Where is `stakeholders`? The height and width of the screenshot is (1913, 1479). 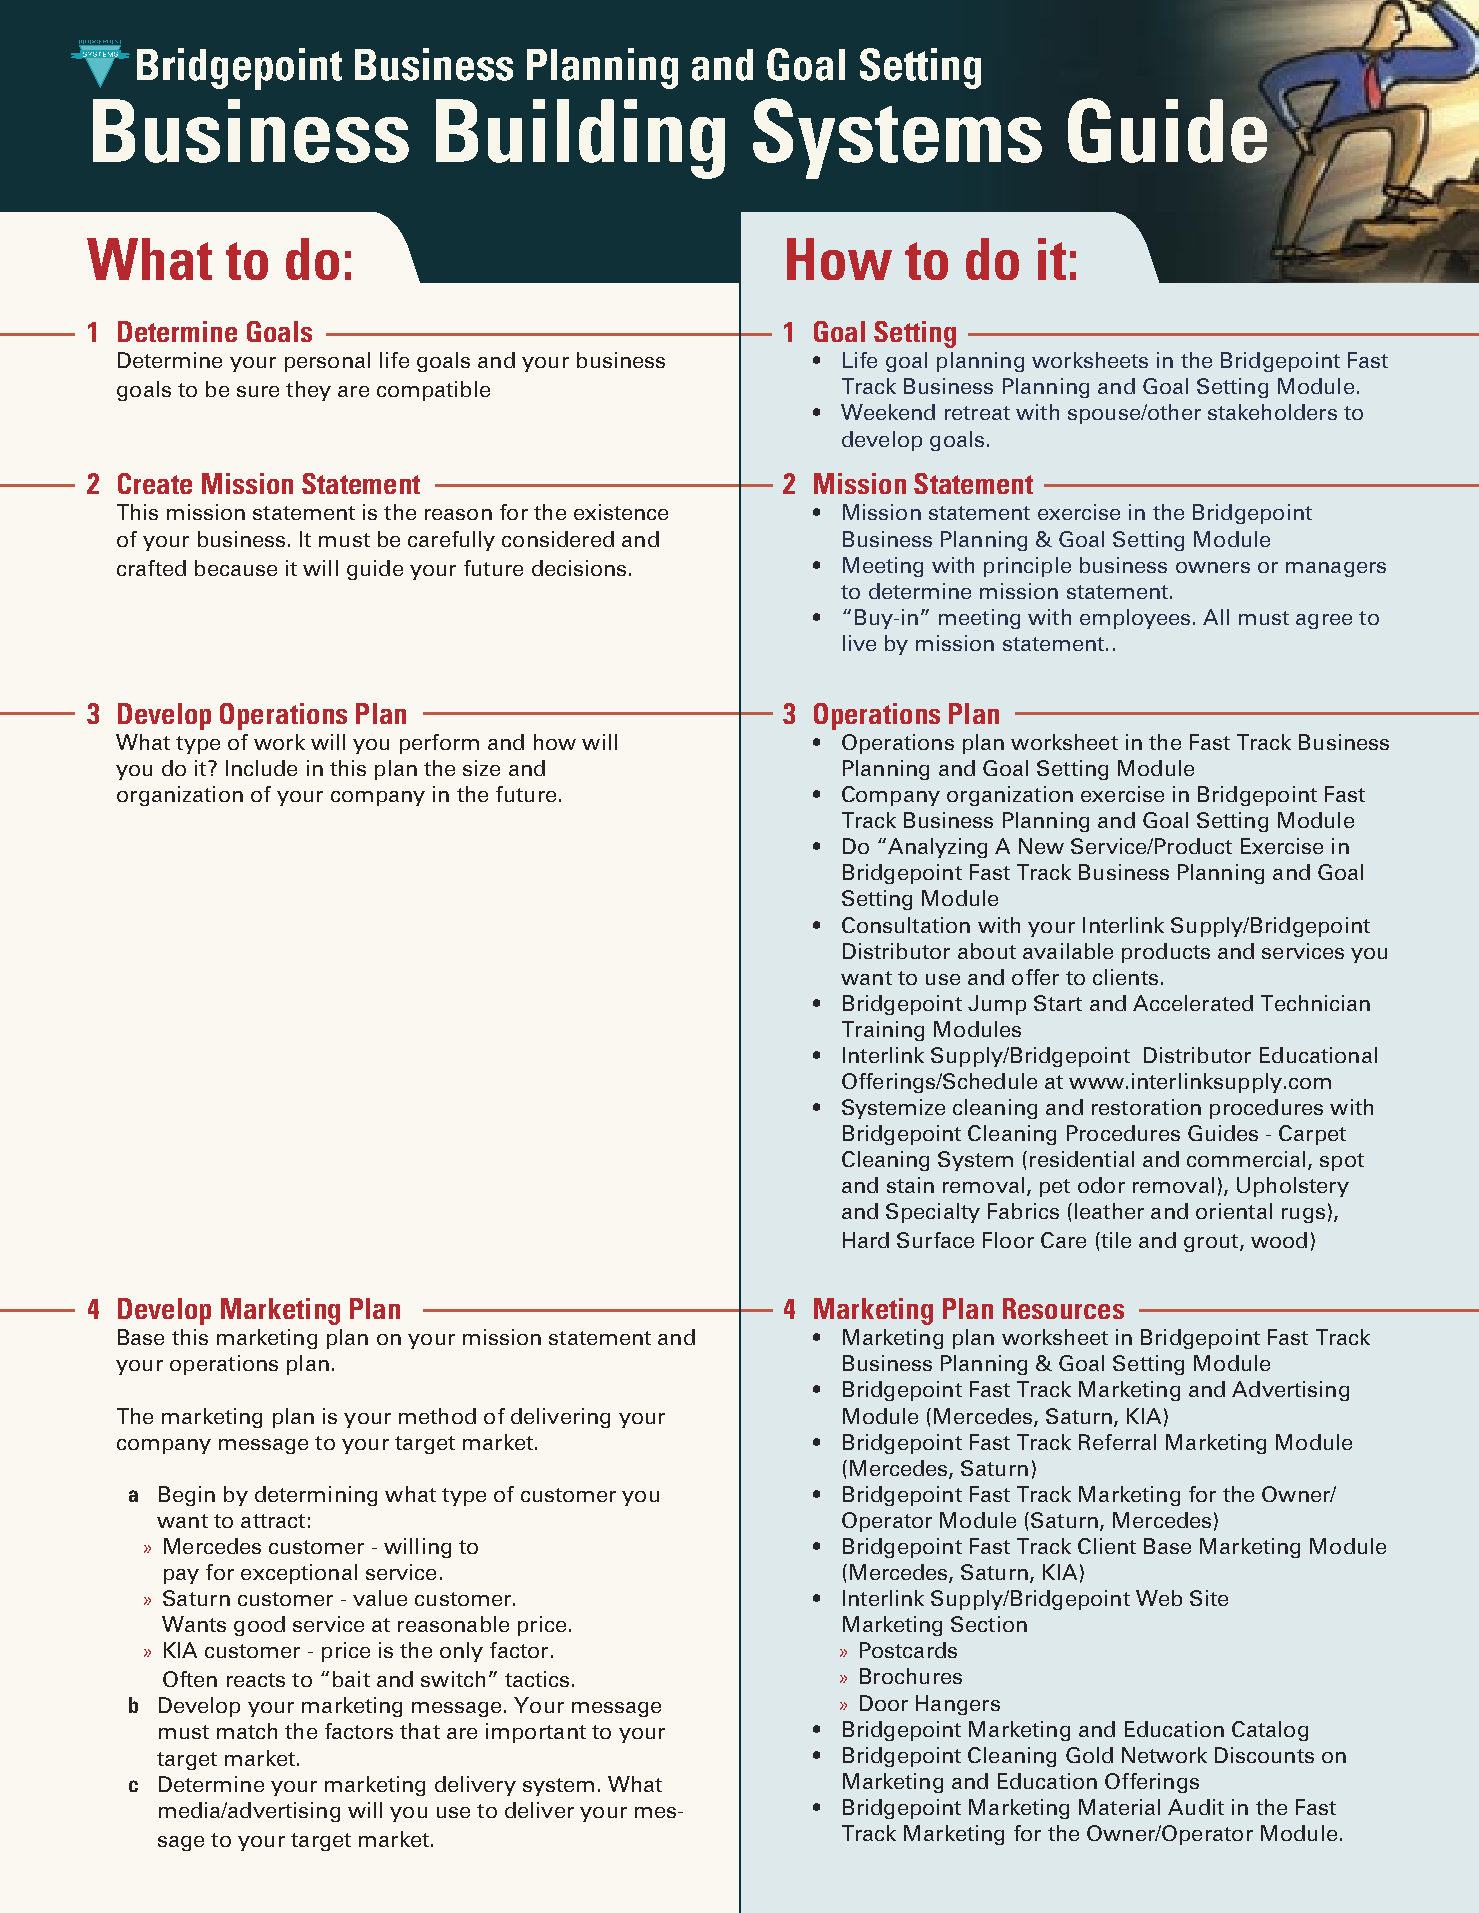 stakeholders is located at coordinates (1272, 412).
